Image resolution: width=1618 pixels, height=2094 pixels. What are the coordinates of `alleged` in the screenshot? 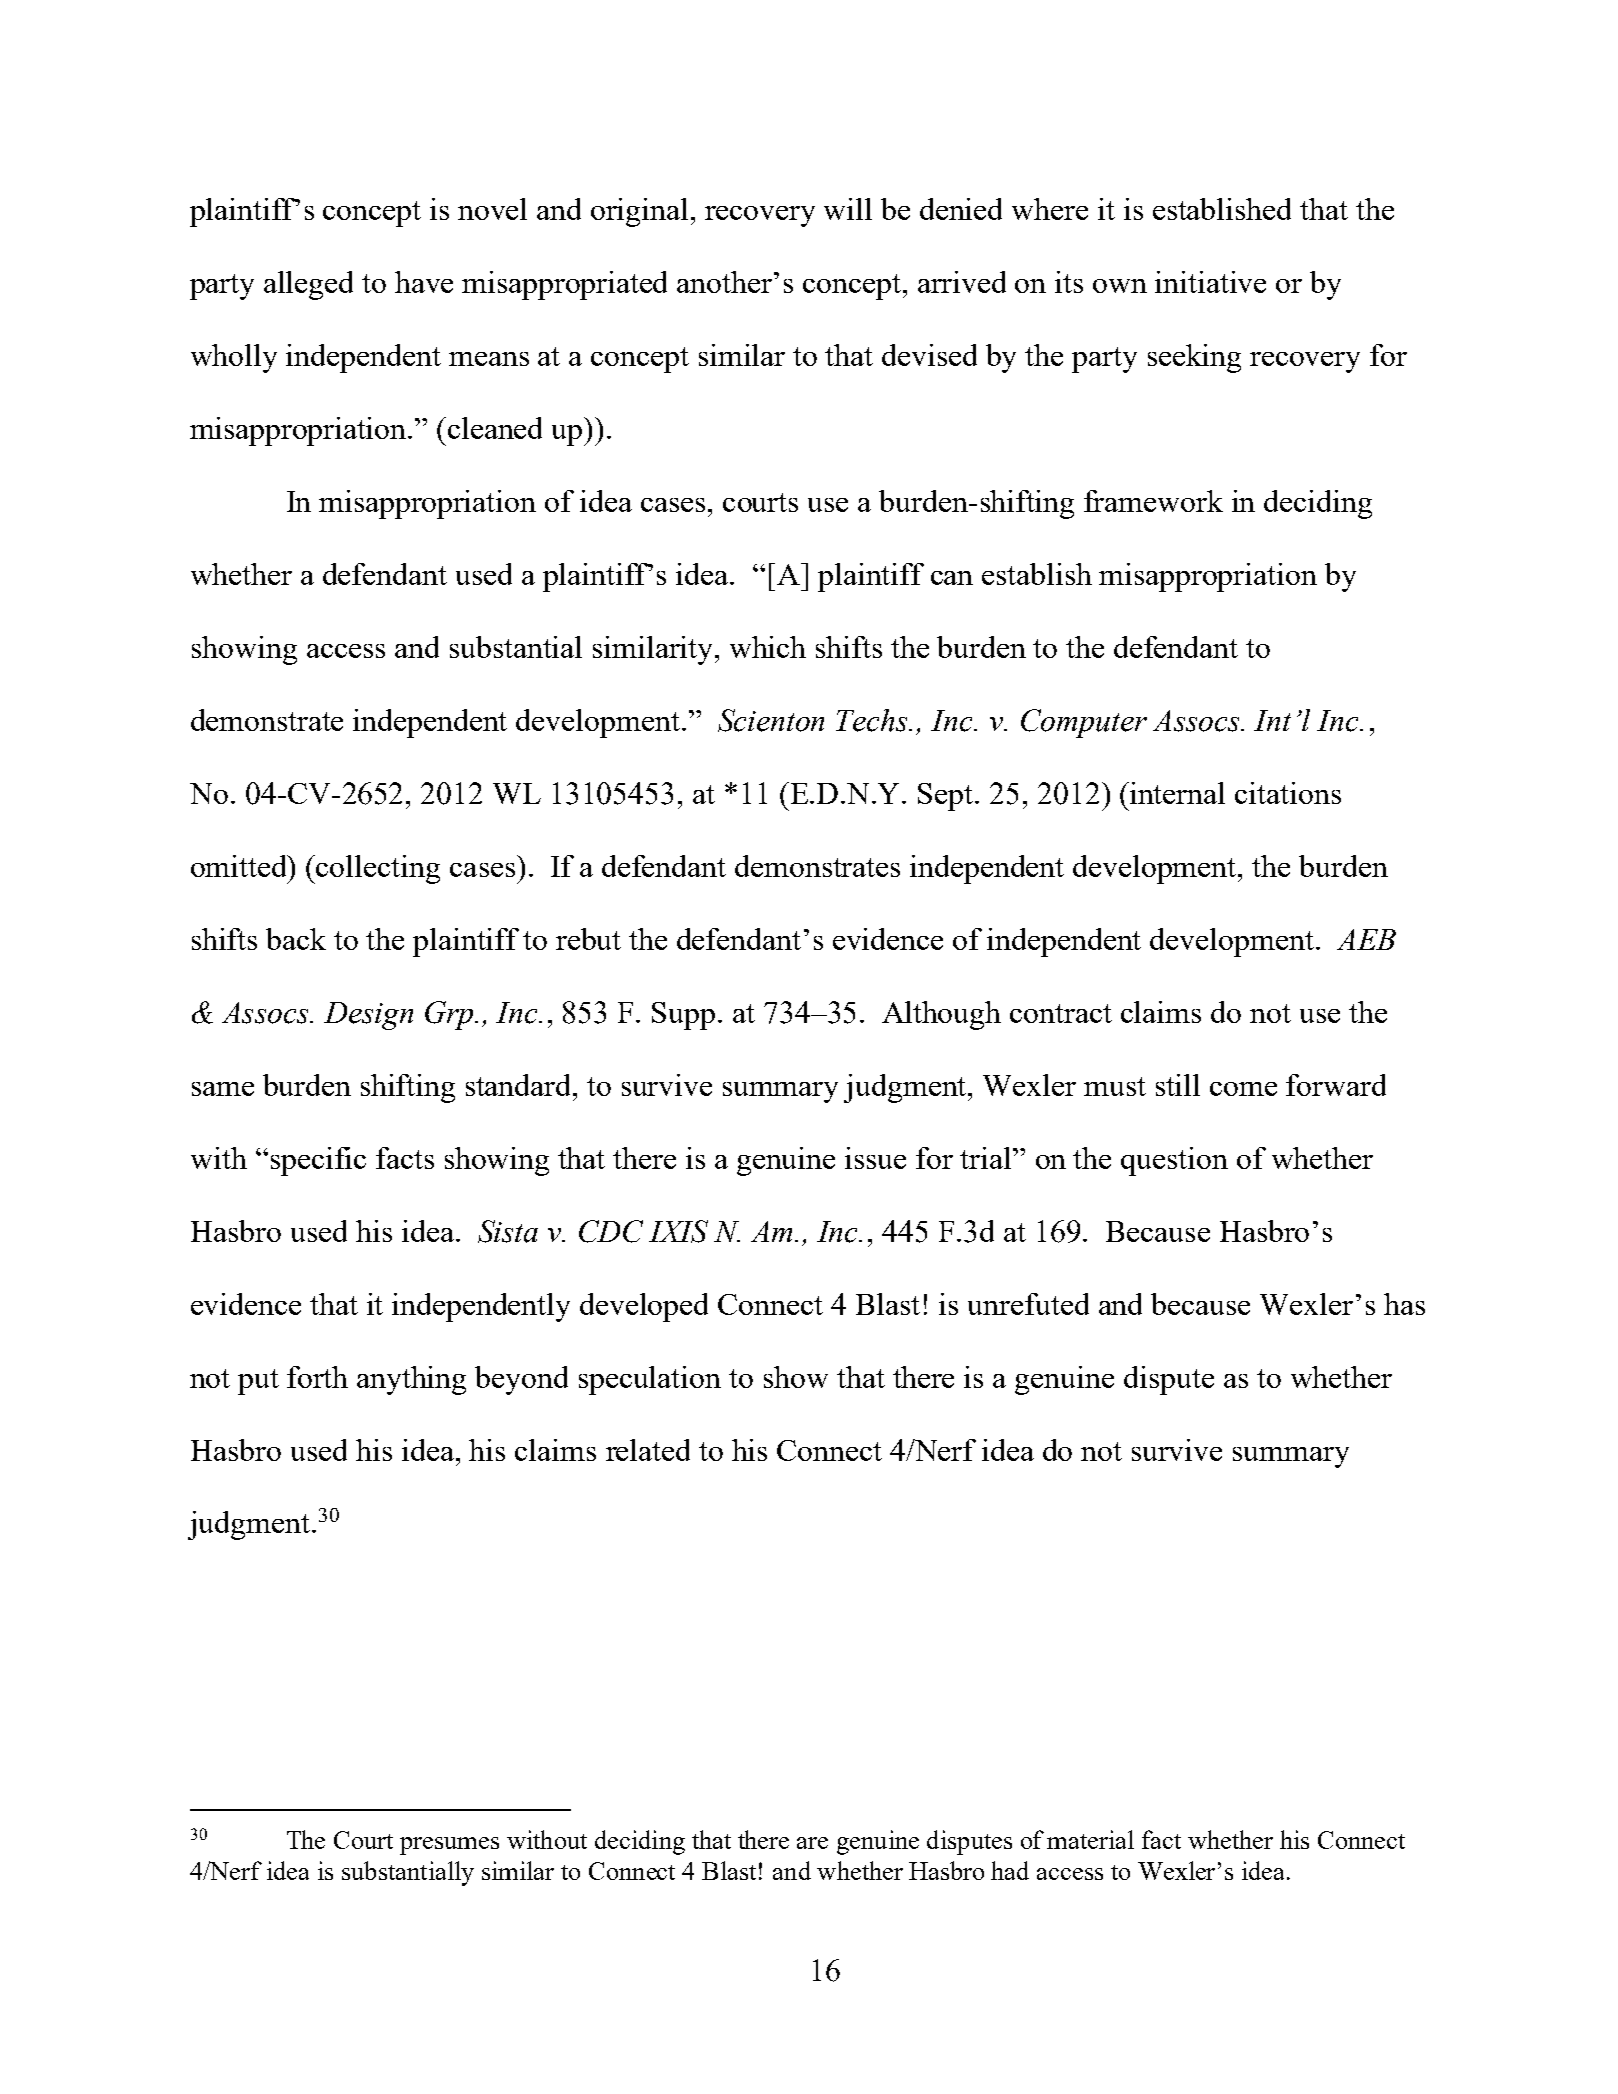 It's located at (308, 285).
